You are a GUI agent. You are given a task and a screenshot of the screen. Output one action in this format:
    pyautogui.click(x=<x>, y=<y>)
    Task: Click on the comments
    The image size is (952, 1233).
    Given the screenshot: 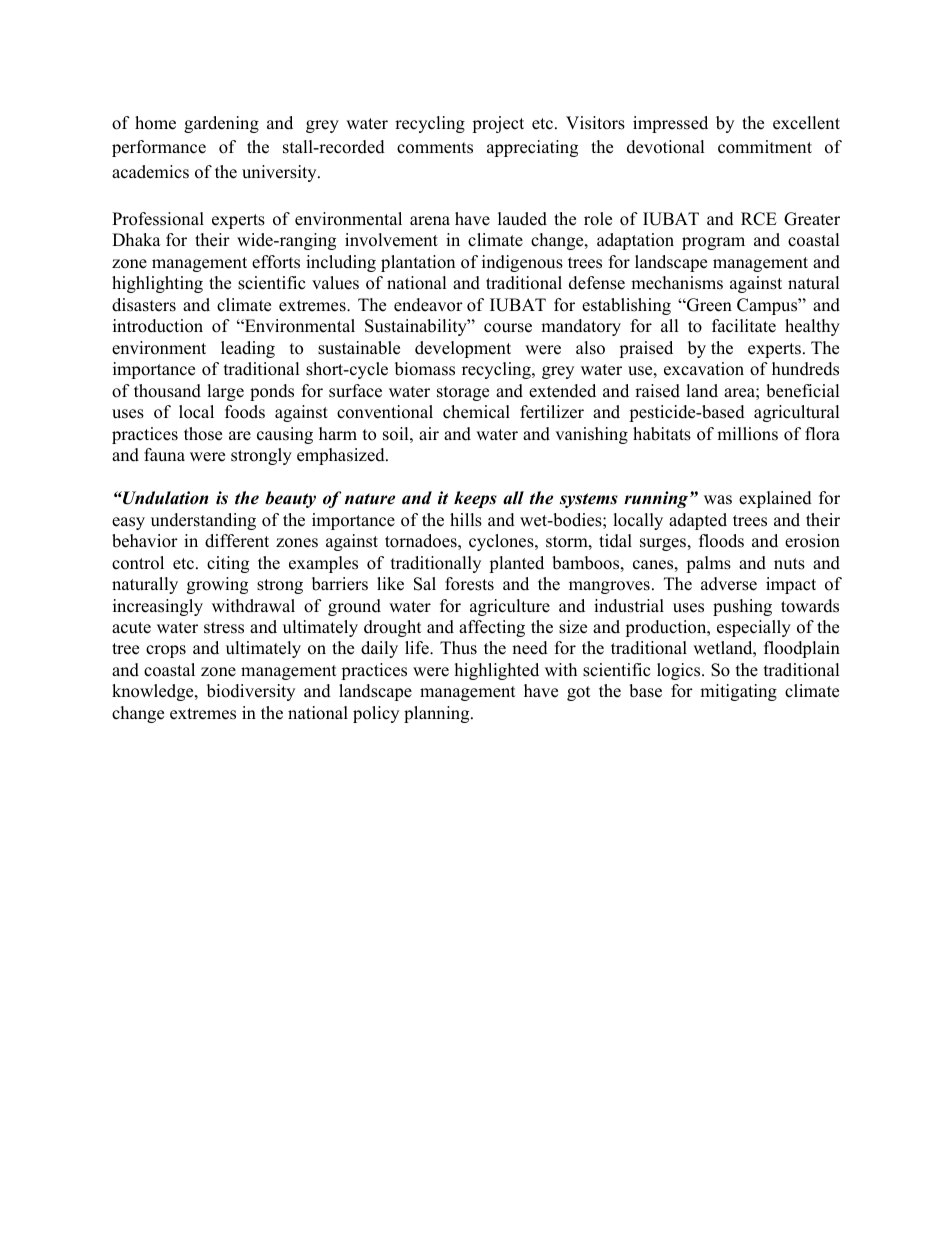 What is the action you would take?
    pyautogui.click(x=435, y=148)
